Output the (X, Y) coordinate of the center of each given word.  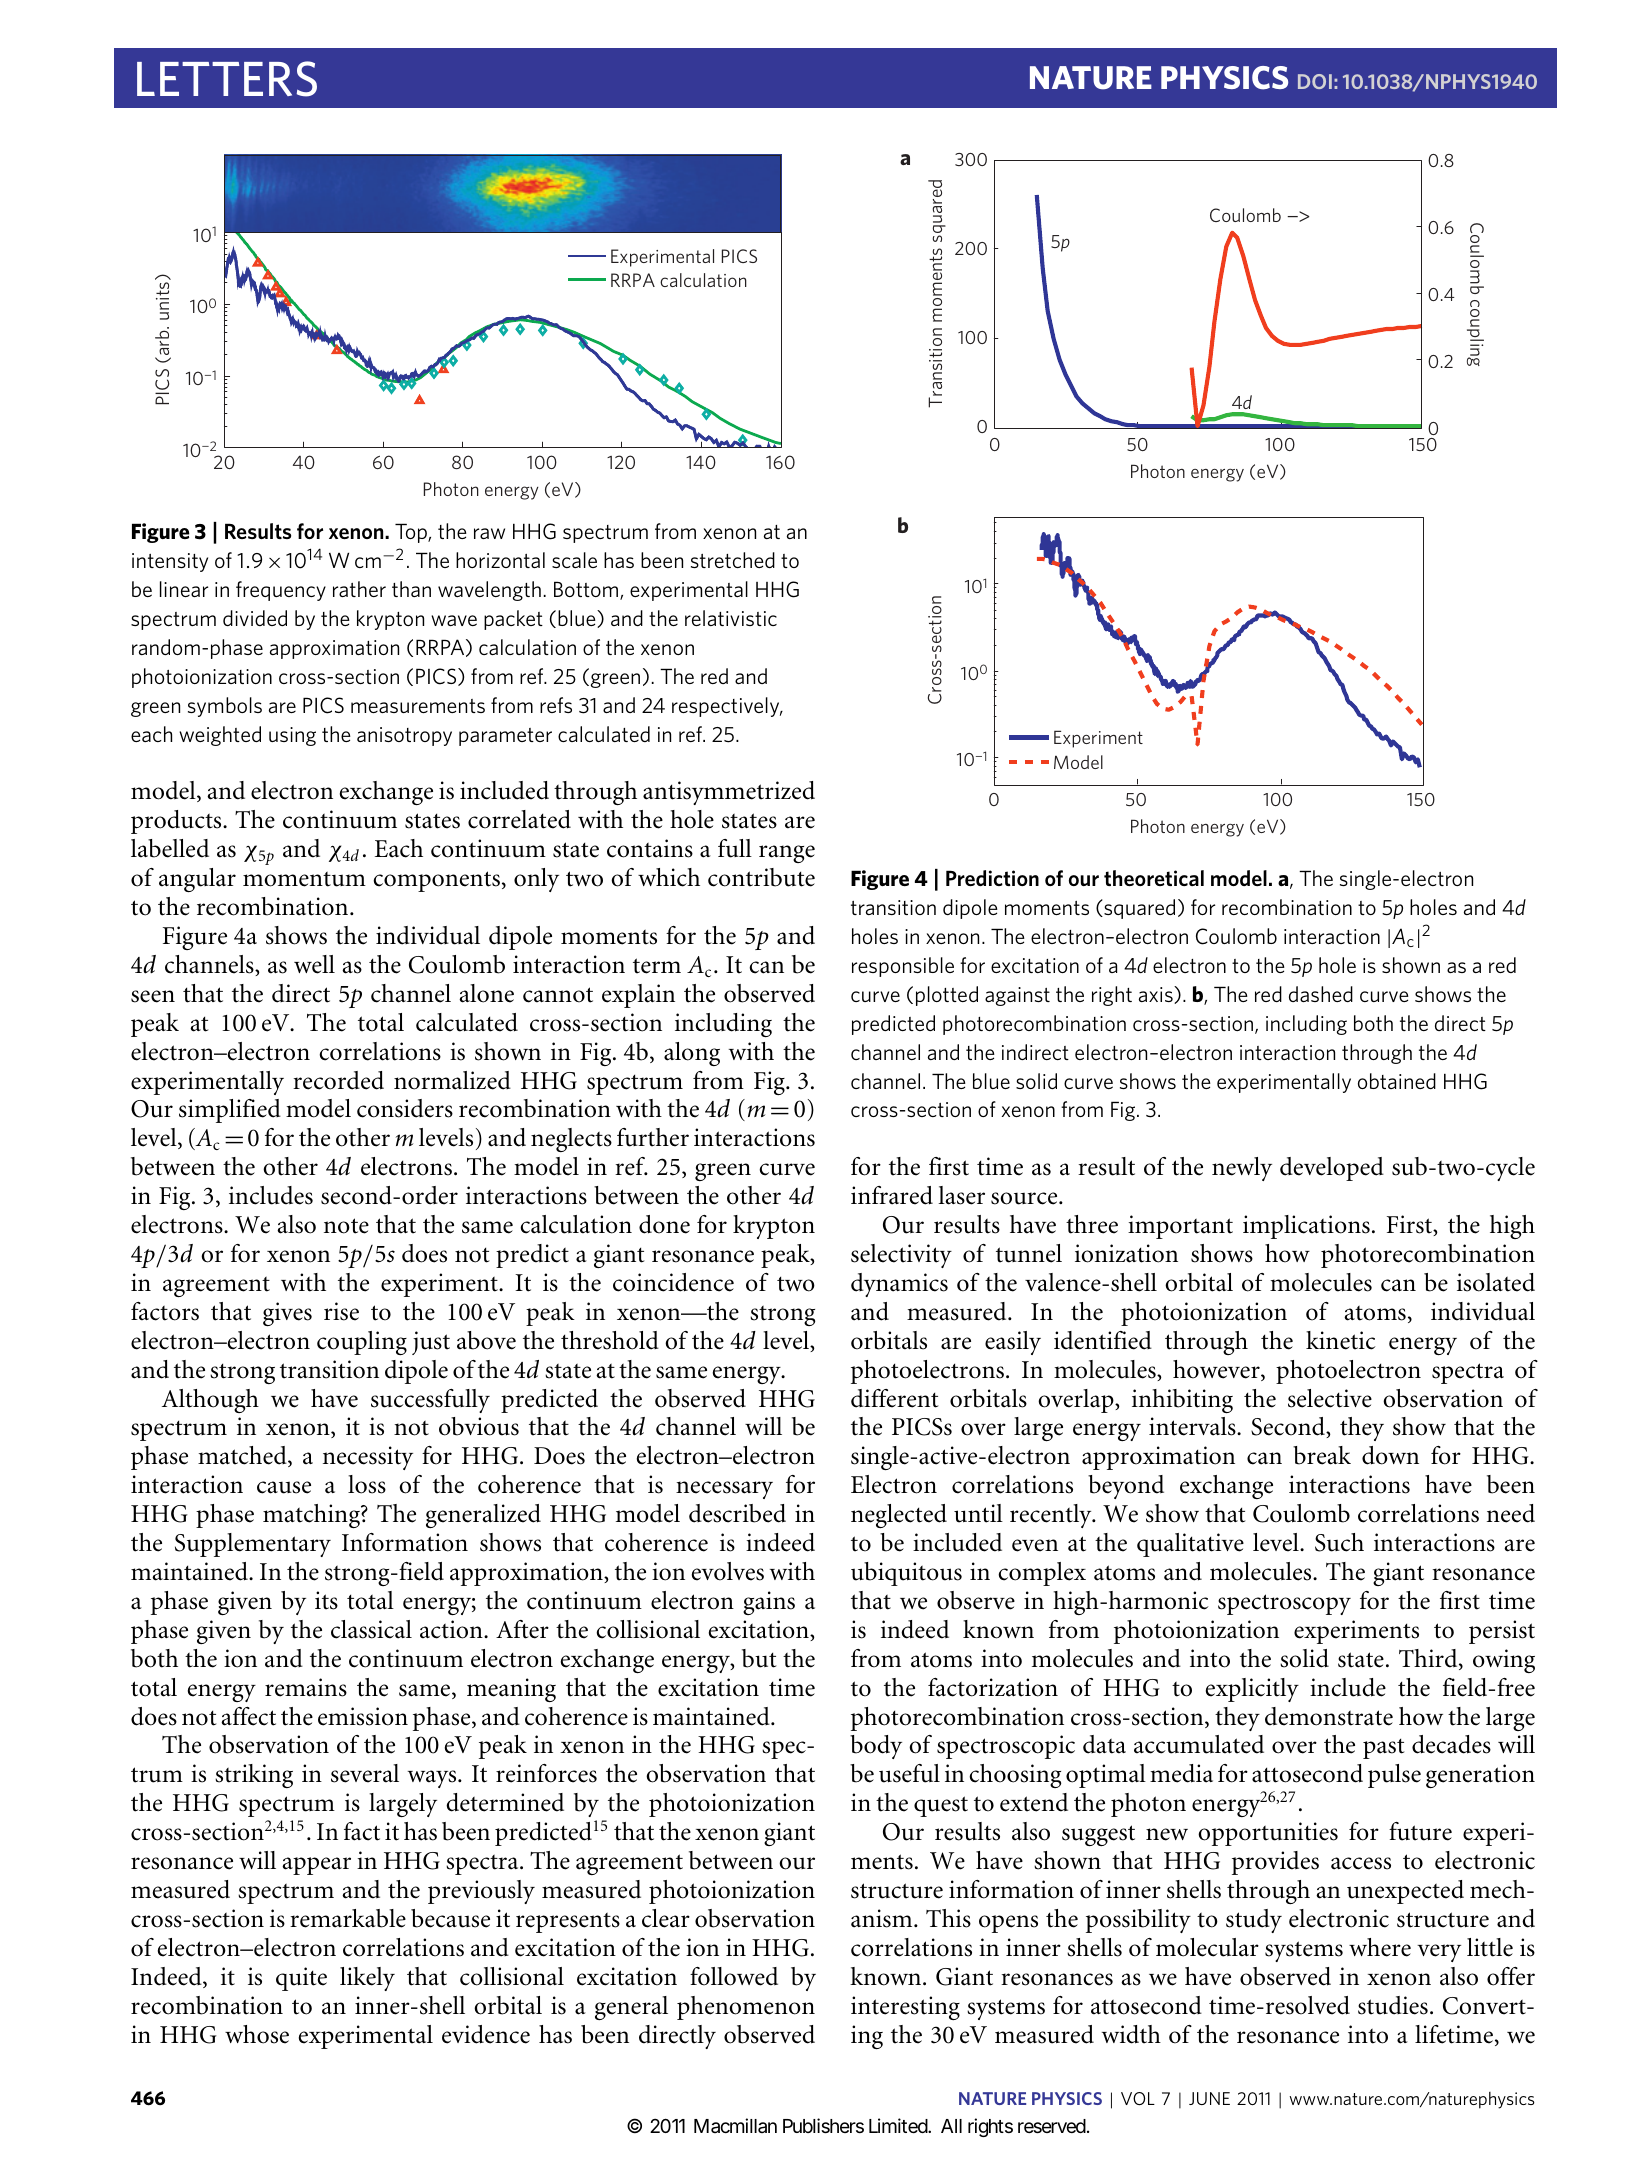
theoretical (1154, 878)
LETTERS (227, 79)
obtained (1397, 1081)
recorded (338, 1080)
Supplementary (253, 1545)
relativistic (731, 618)
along (692, 1054)
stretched (733, 560)
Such (1339, 1542)
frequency (281, 591)
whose (257, 2034)
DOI (1315, 81)
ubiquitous (906, 1574)
